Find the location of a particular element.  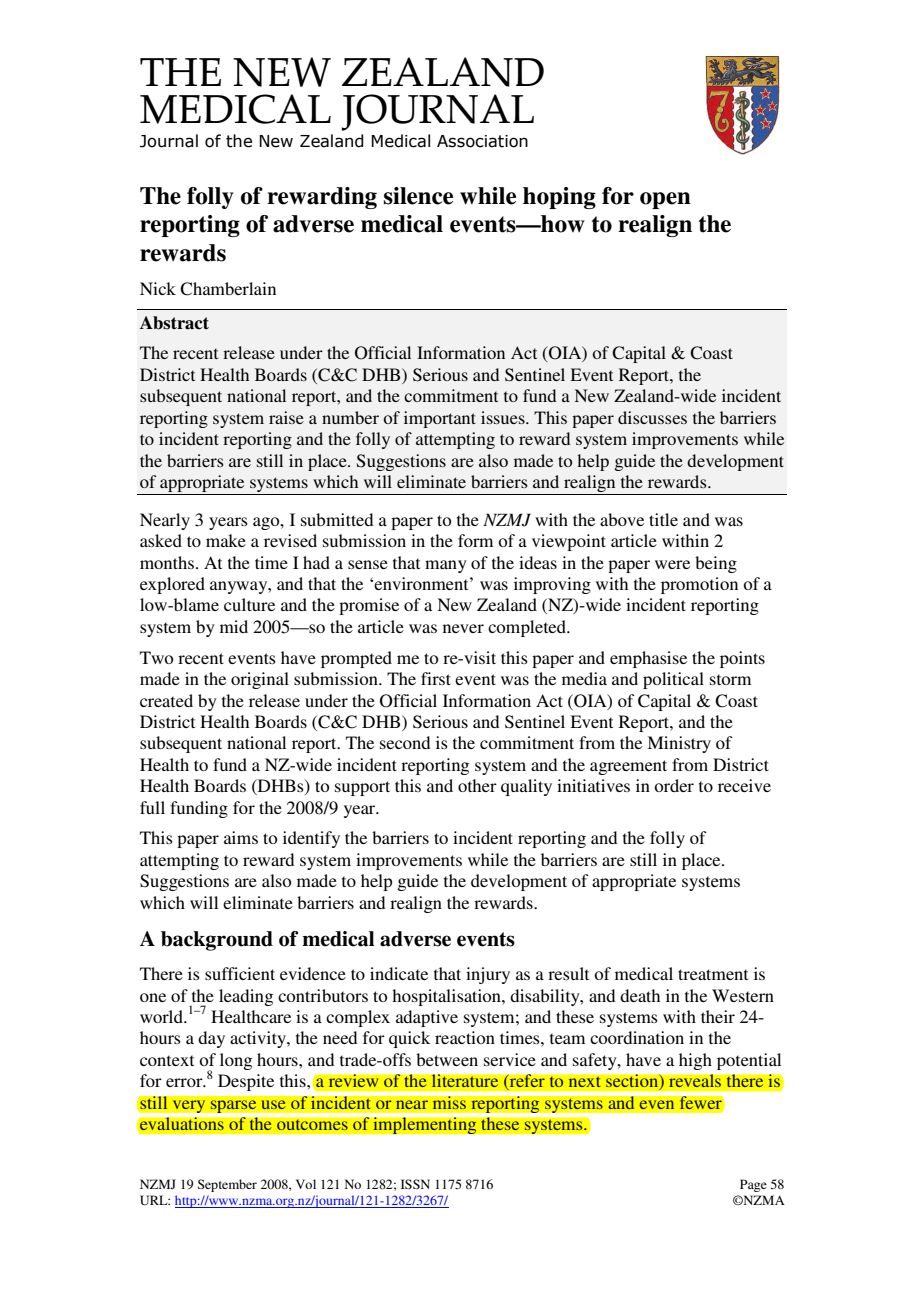

September is located at coordinates (227, 1185).
